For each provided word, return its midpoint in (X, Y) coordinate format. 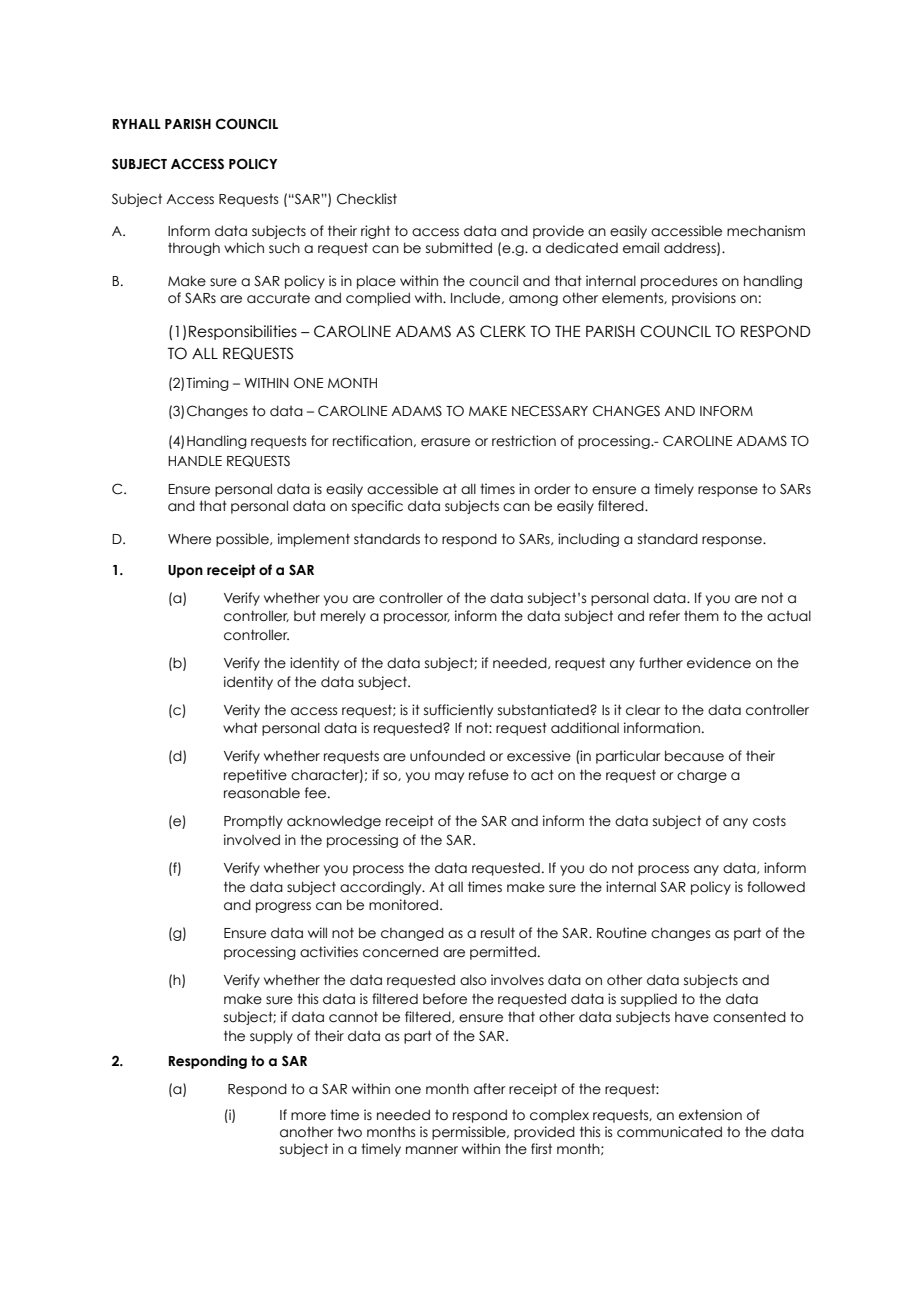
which (244, 248)
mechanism (766, 231)
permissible (470, 1133)
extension (710, 1115)
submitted (459, 248)
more (308, 1116)
